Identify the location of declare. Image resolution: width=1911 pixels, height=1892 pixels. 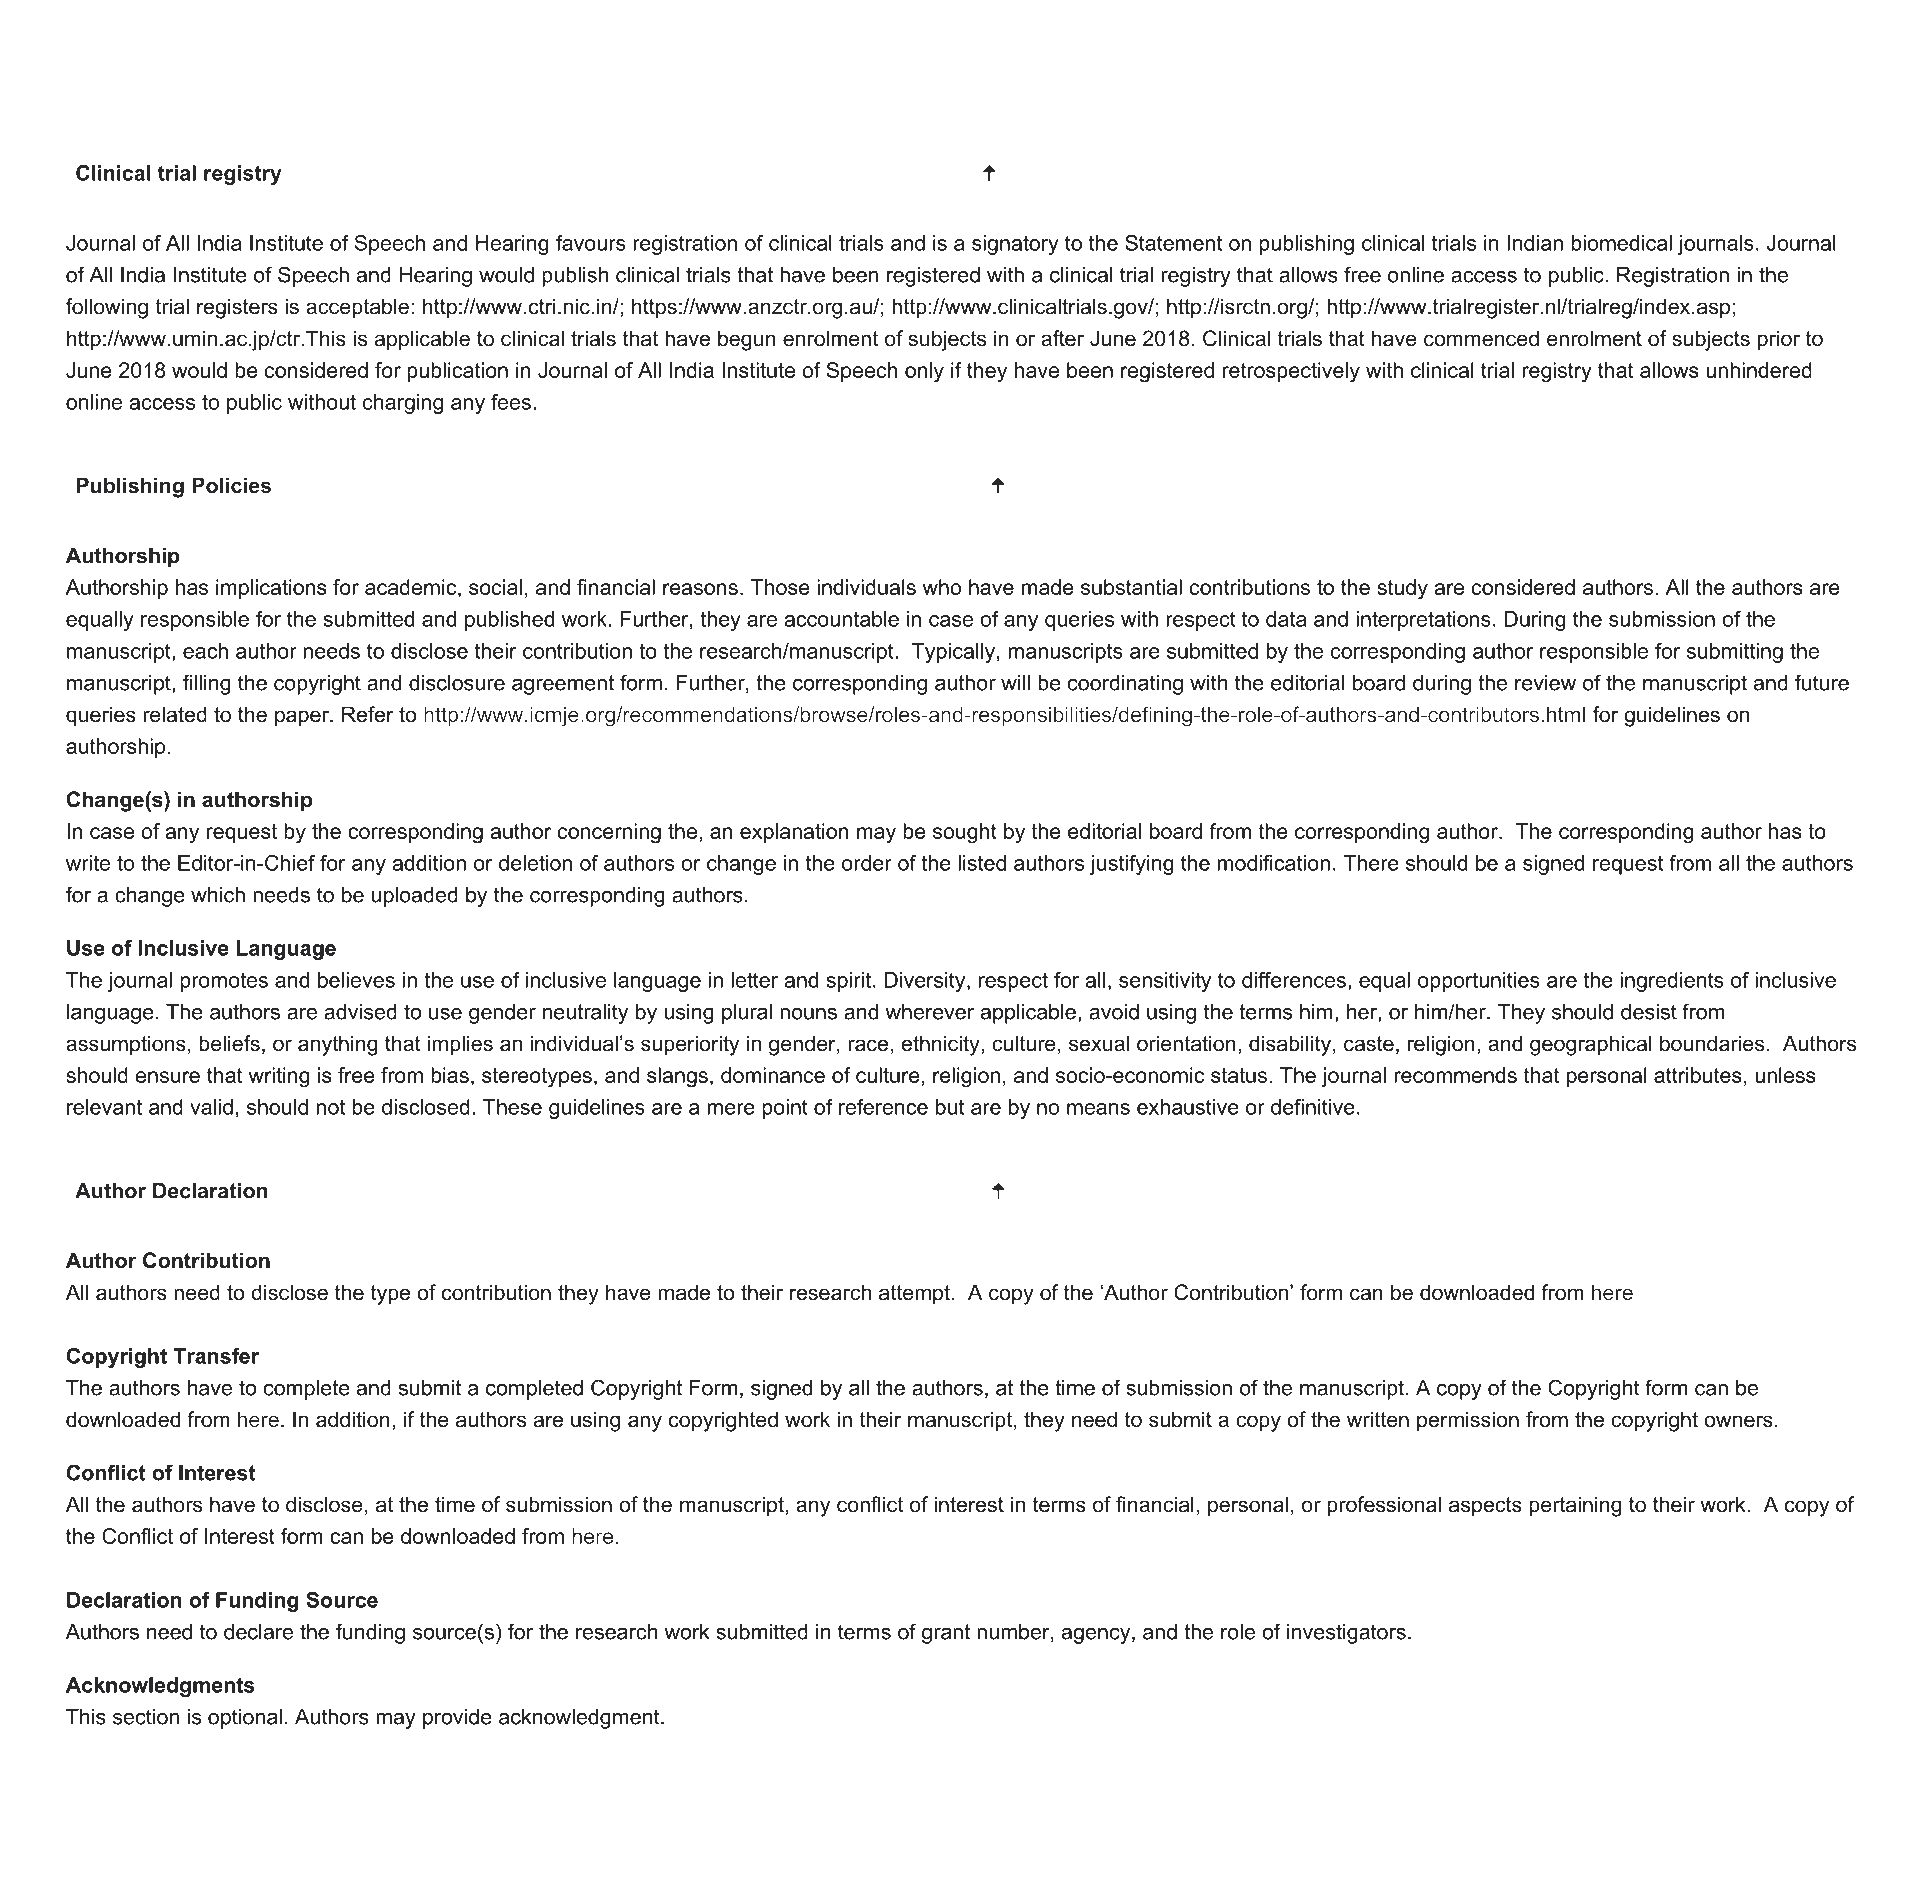
(258, 1632).
